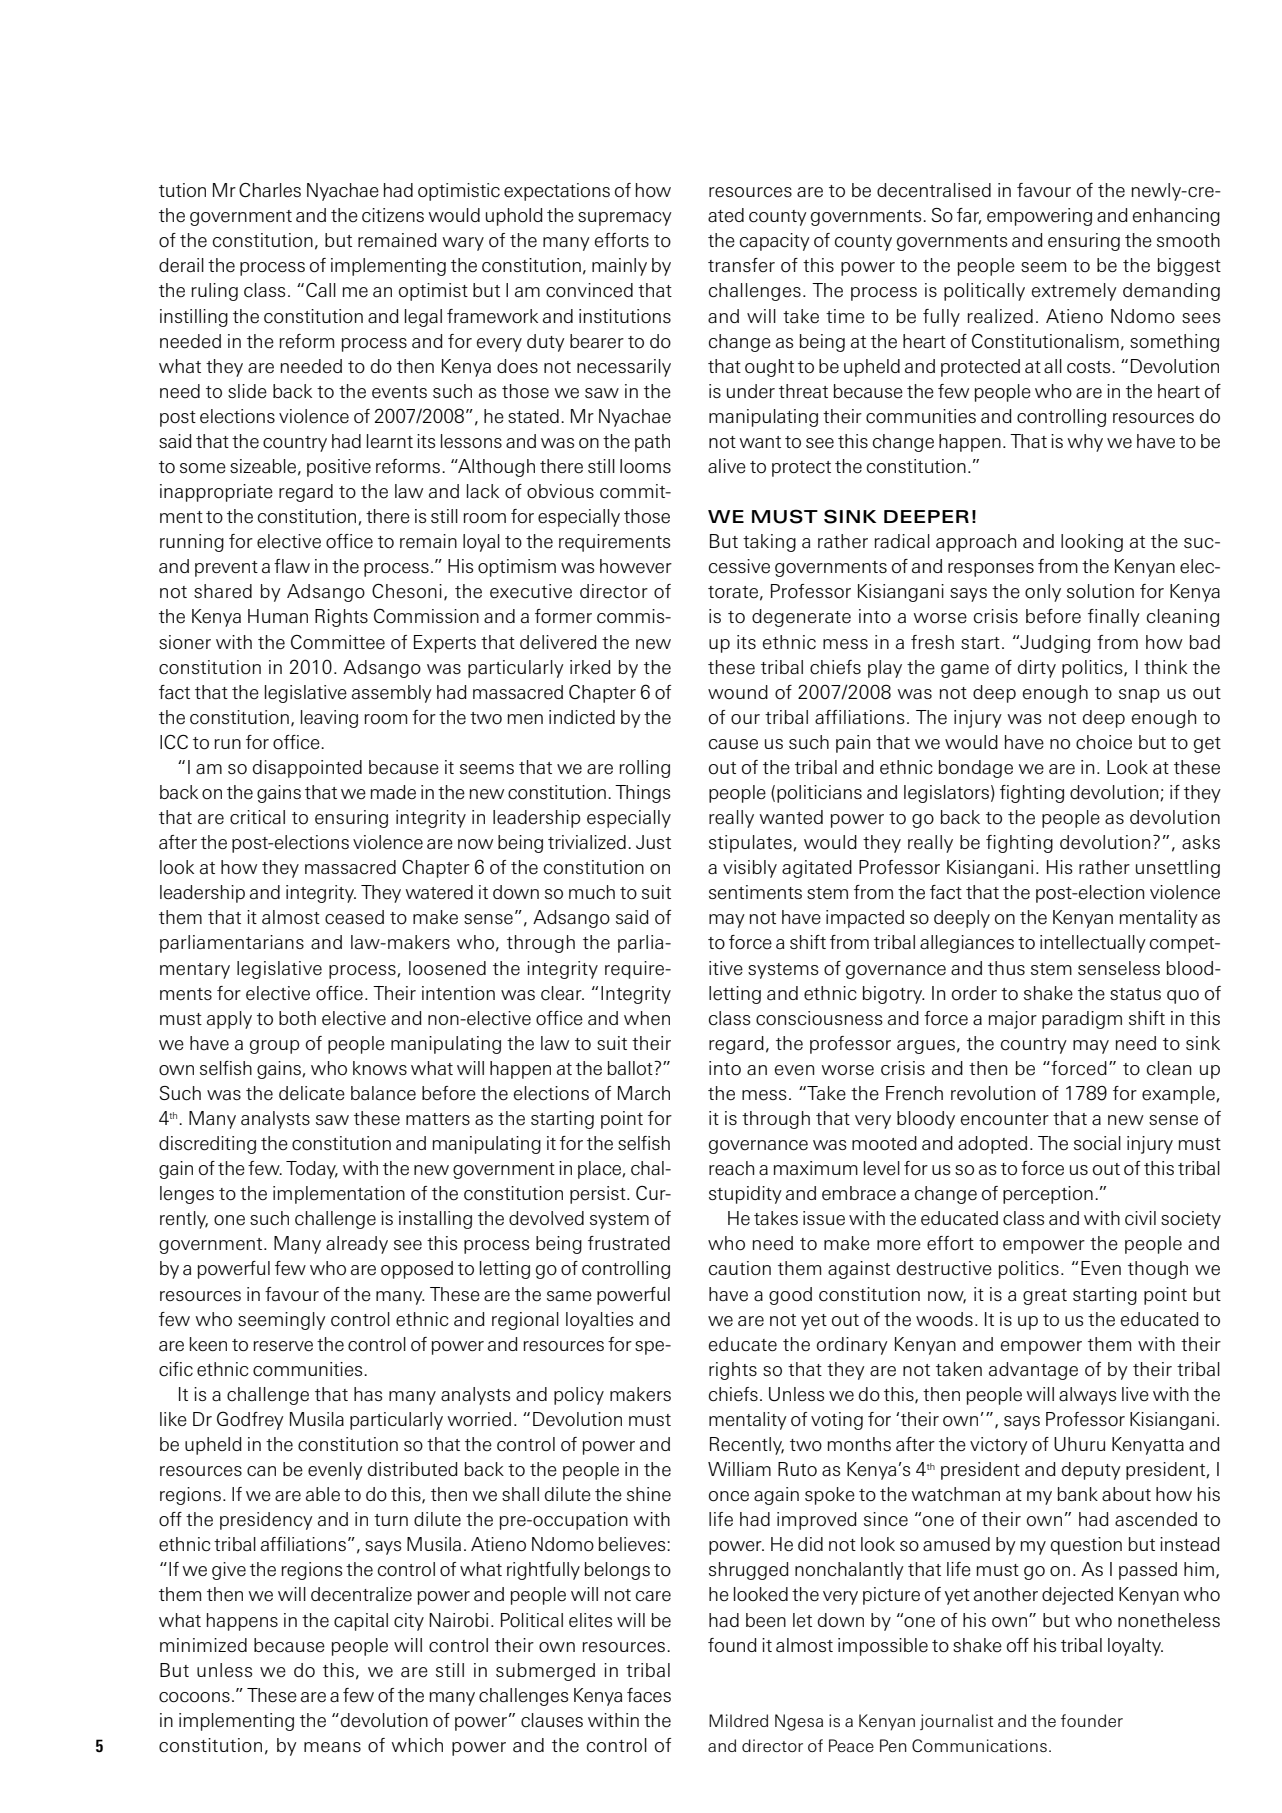 The width and height of the image is (1282, 1813). I want to click on Human, so click(278, 616).
